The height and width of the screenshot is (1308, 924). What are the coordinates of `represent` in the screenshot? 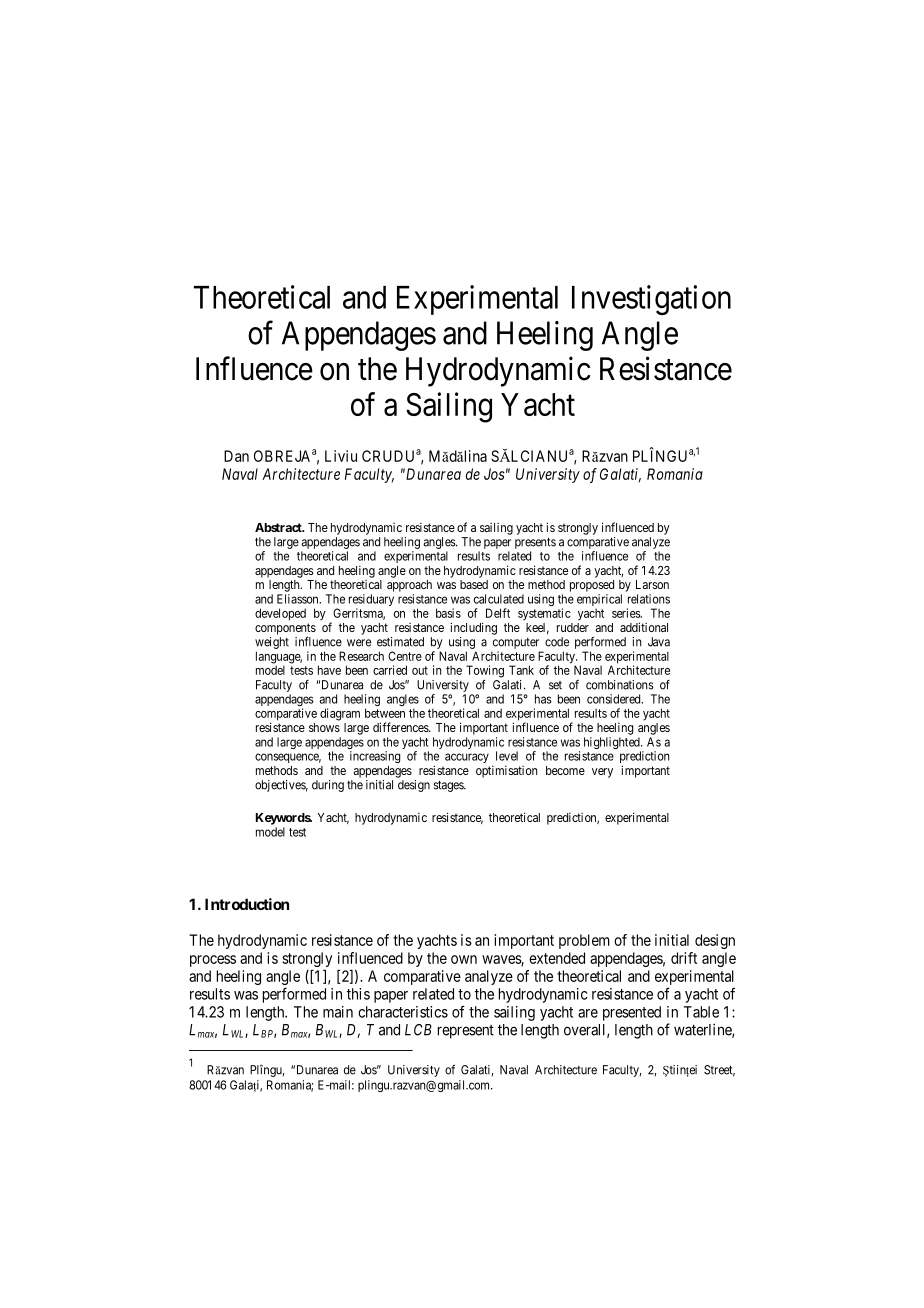 It's located at (466, 1032).
